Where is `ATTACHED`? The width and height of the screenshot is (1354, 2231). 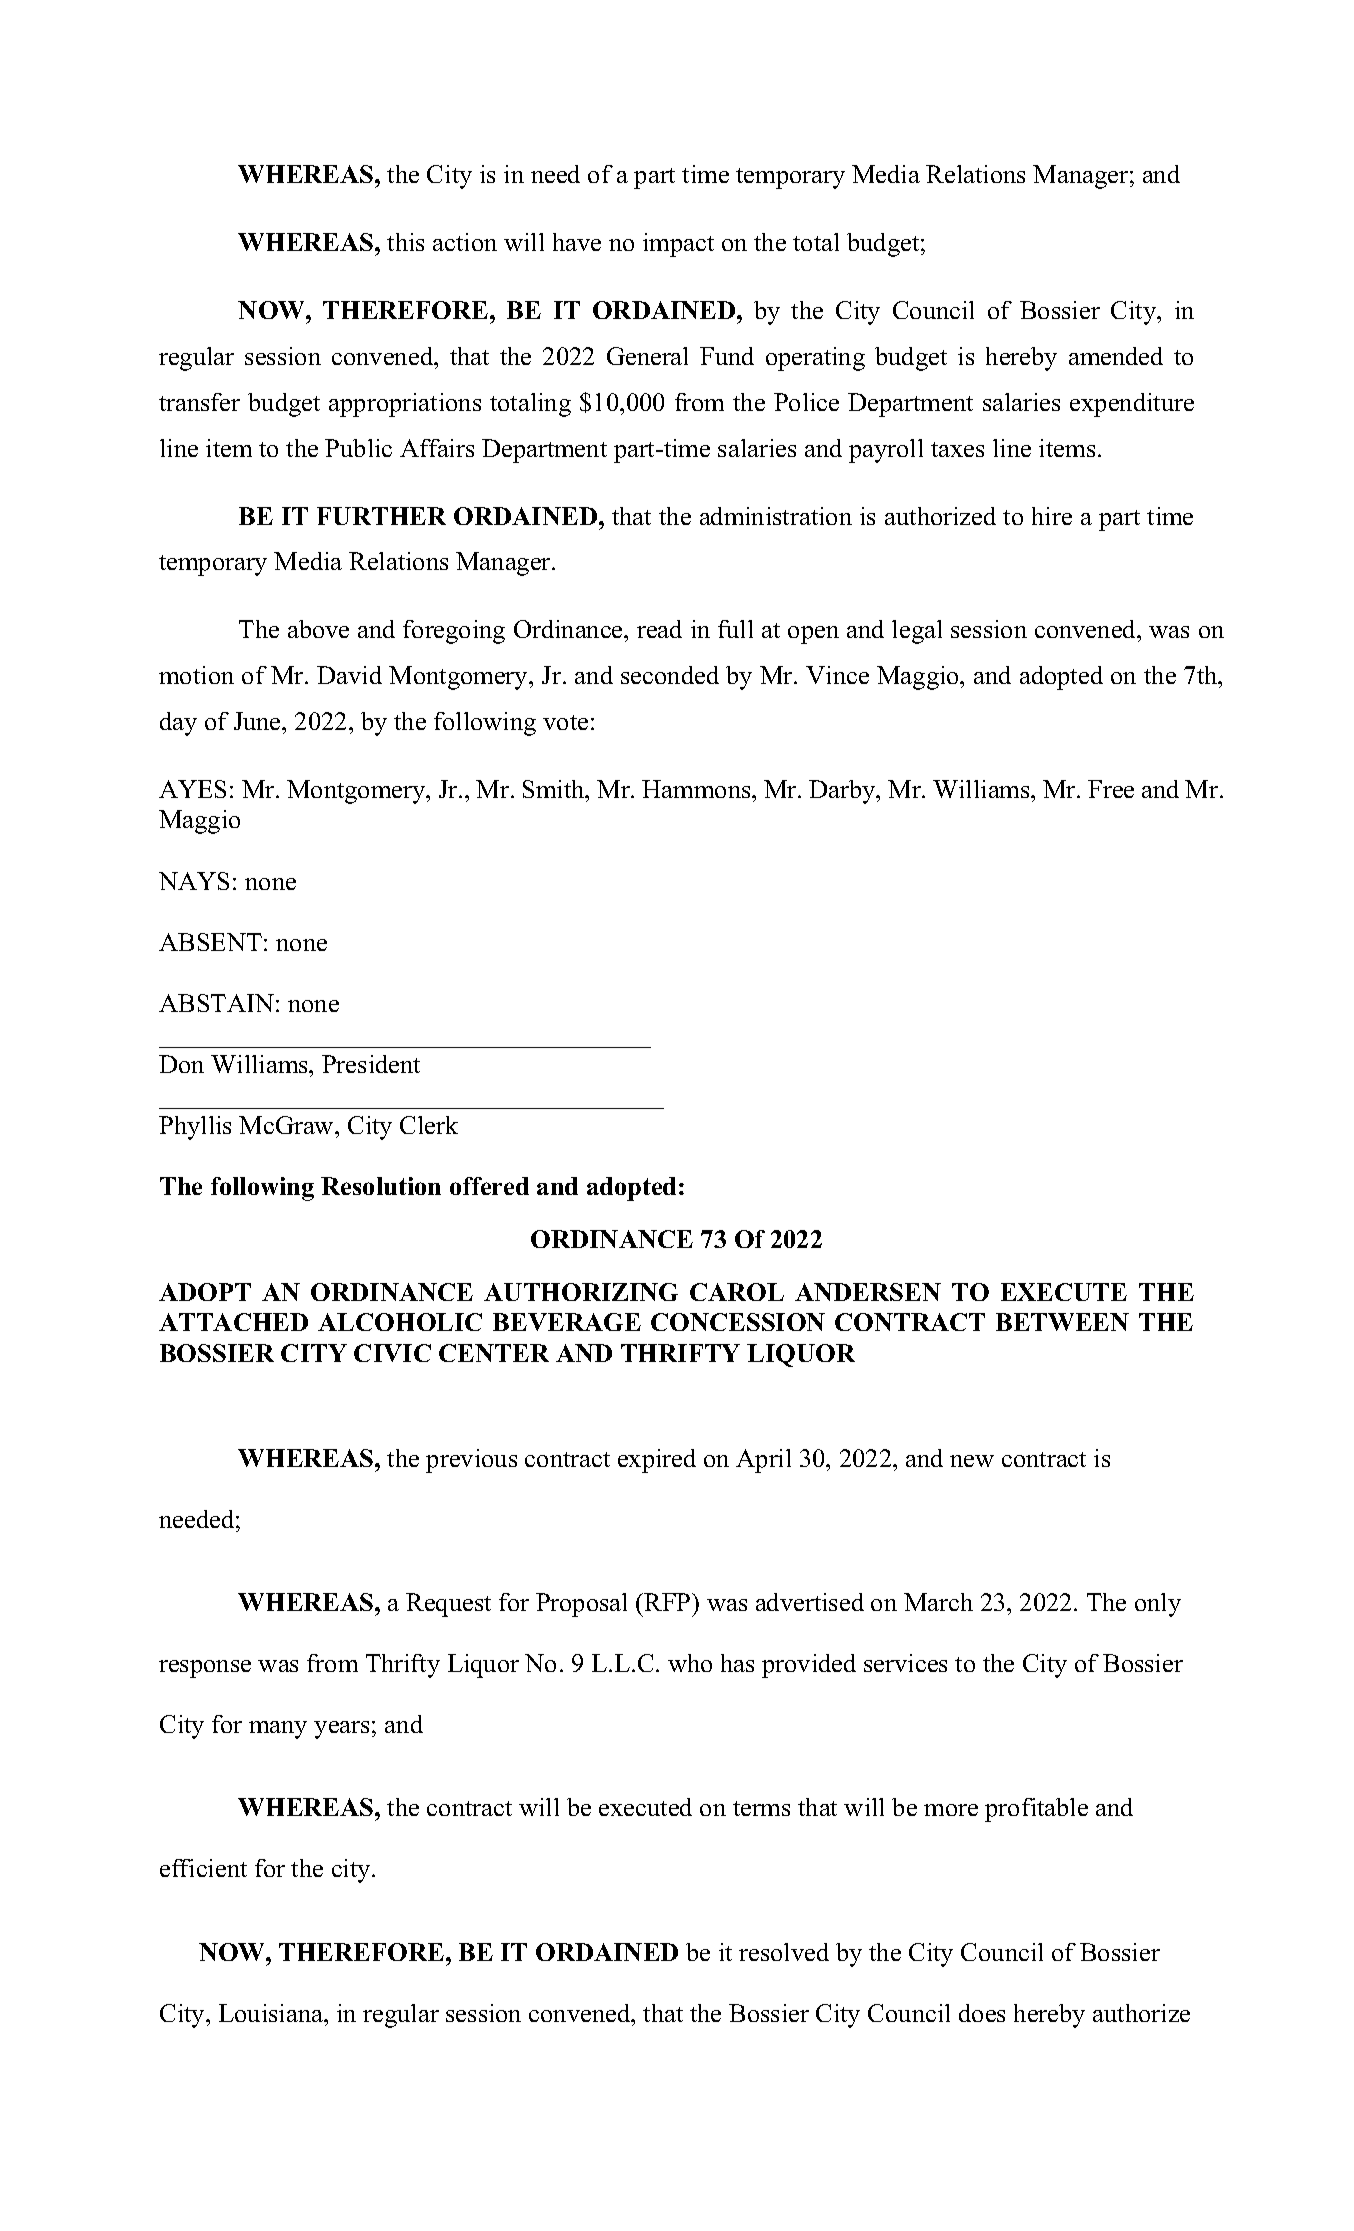 ATTACHED is located at coordinates (233, 1322).
